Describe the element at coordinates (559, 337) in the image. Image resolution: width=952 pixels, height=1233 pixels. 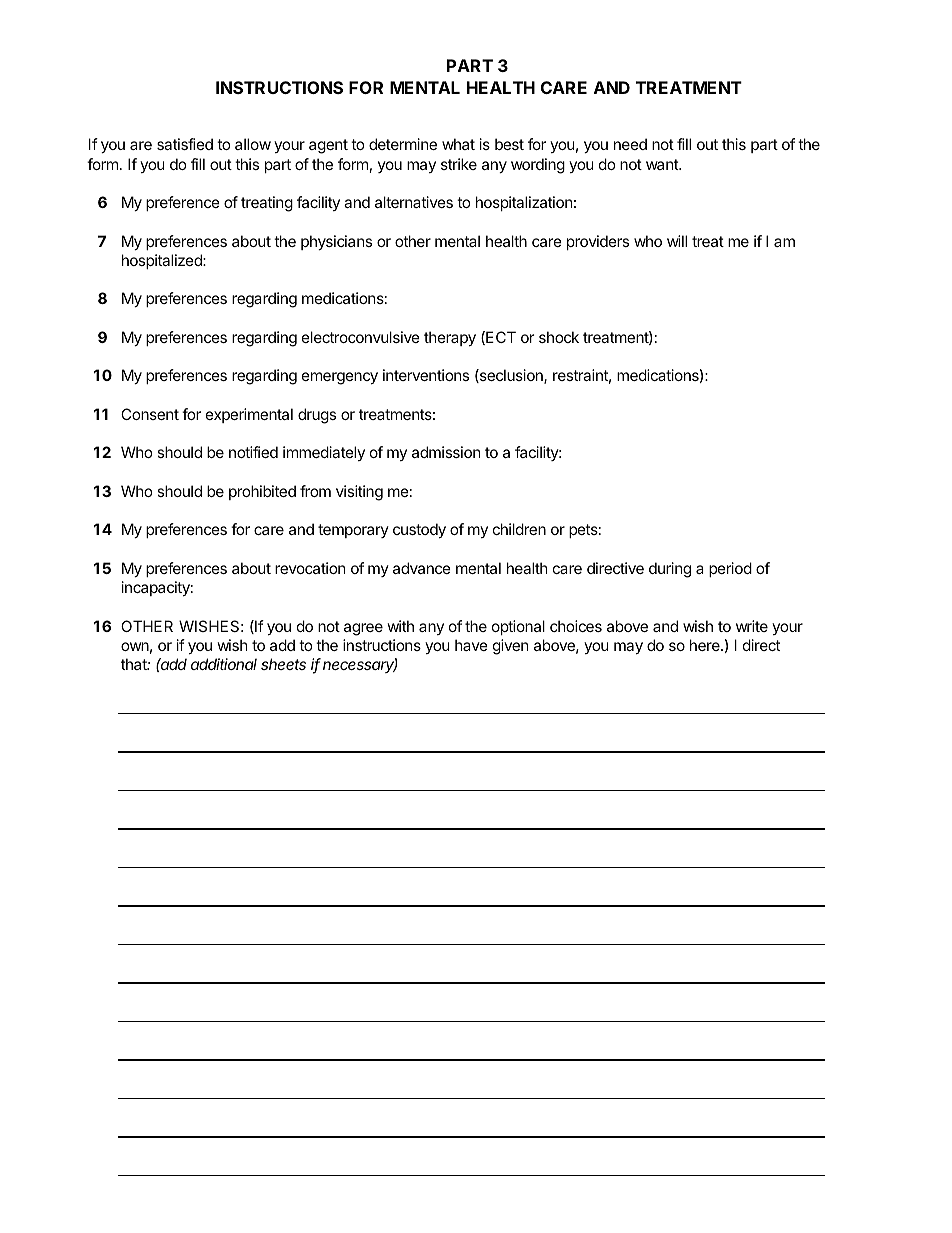
I see `shock` at that location.
